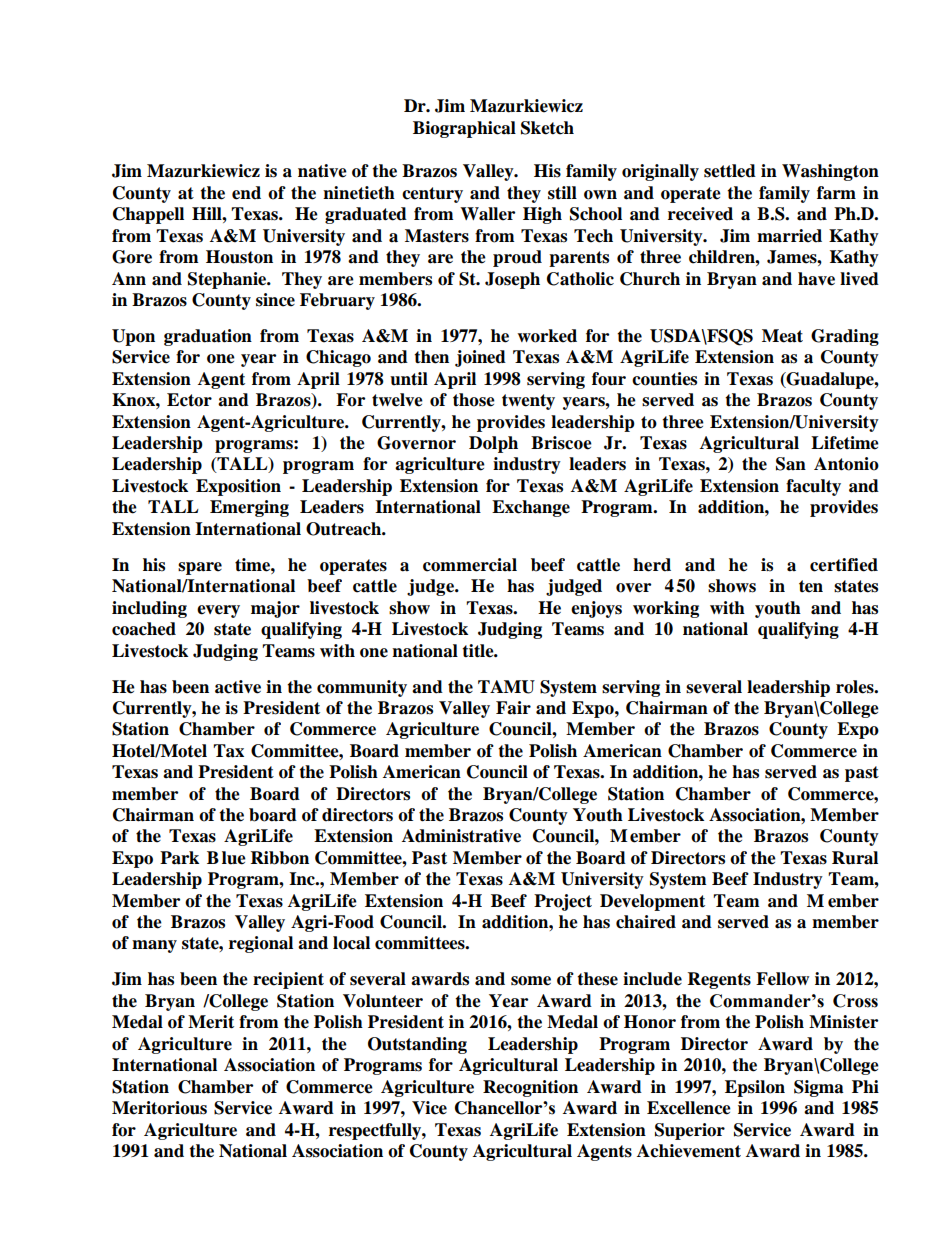 This page has width=952, height=1233. I want to click on end, so click(246, 193).
